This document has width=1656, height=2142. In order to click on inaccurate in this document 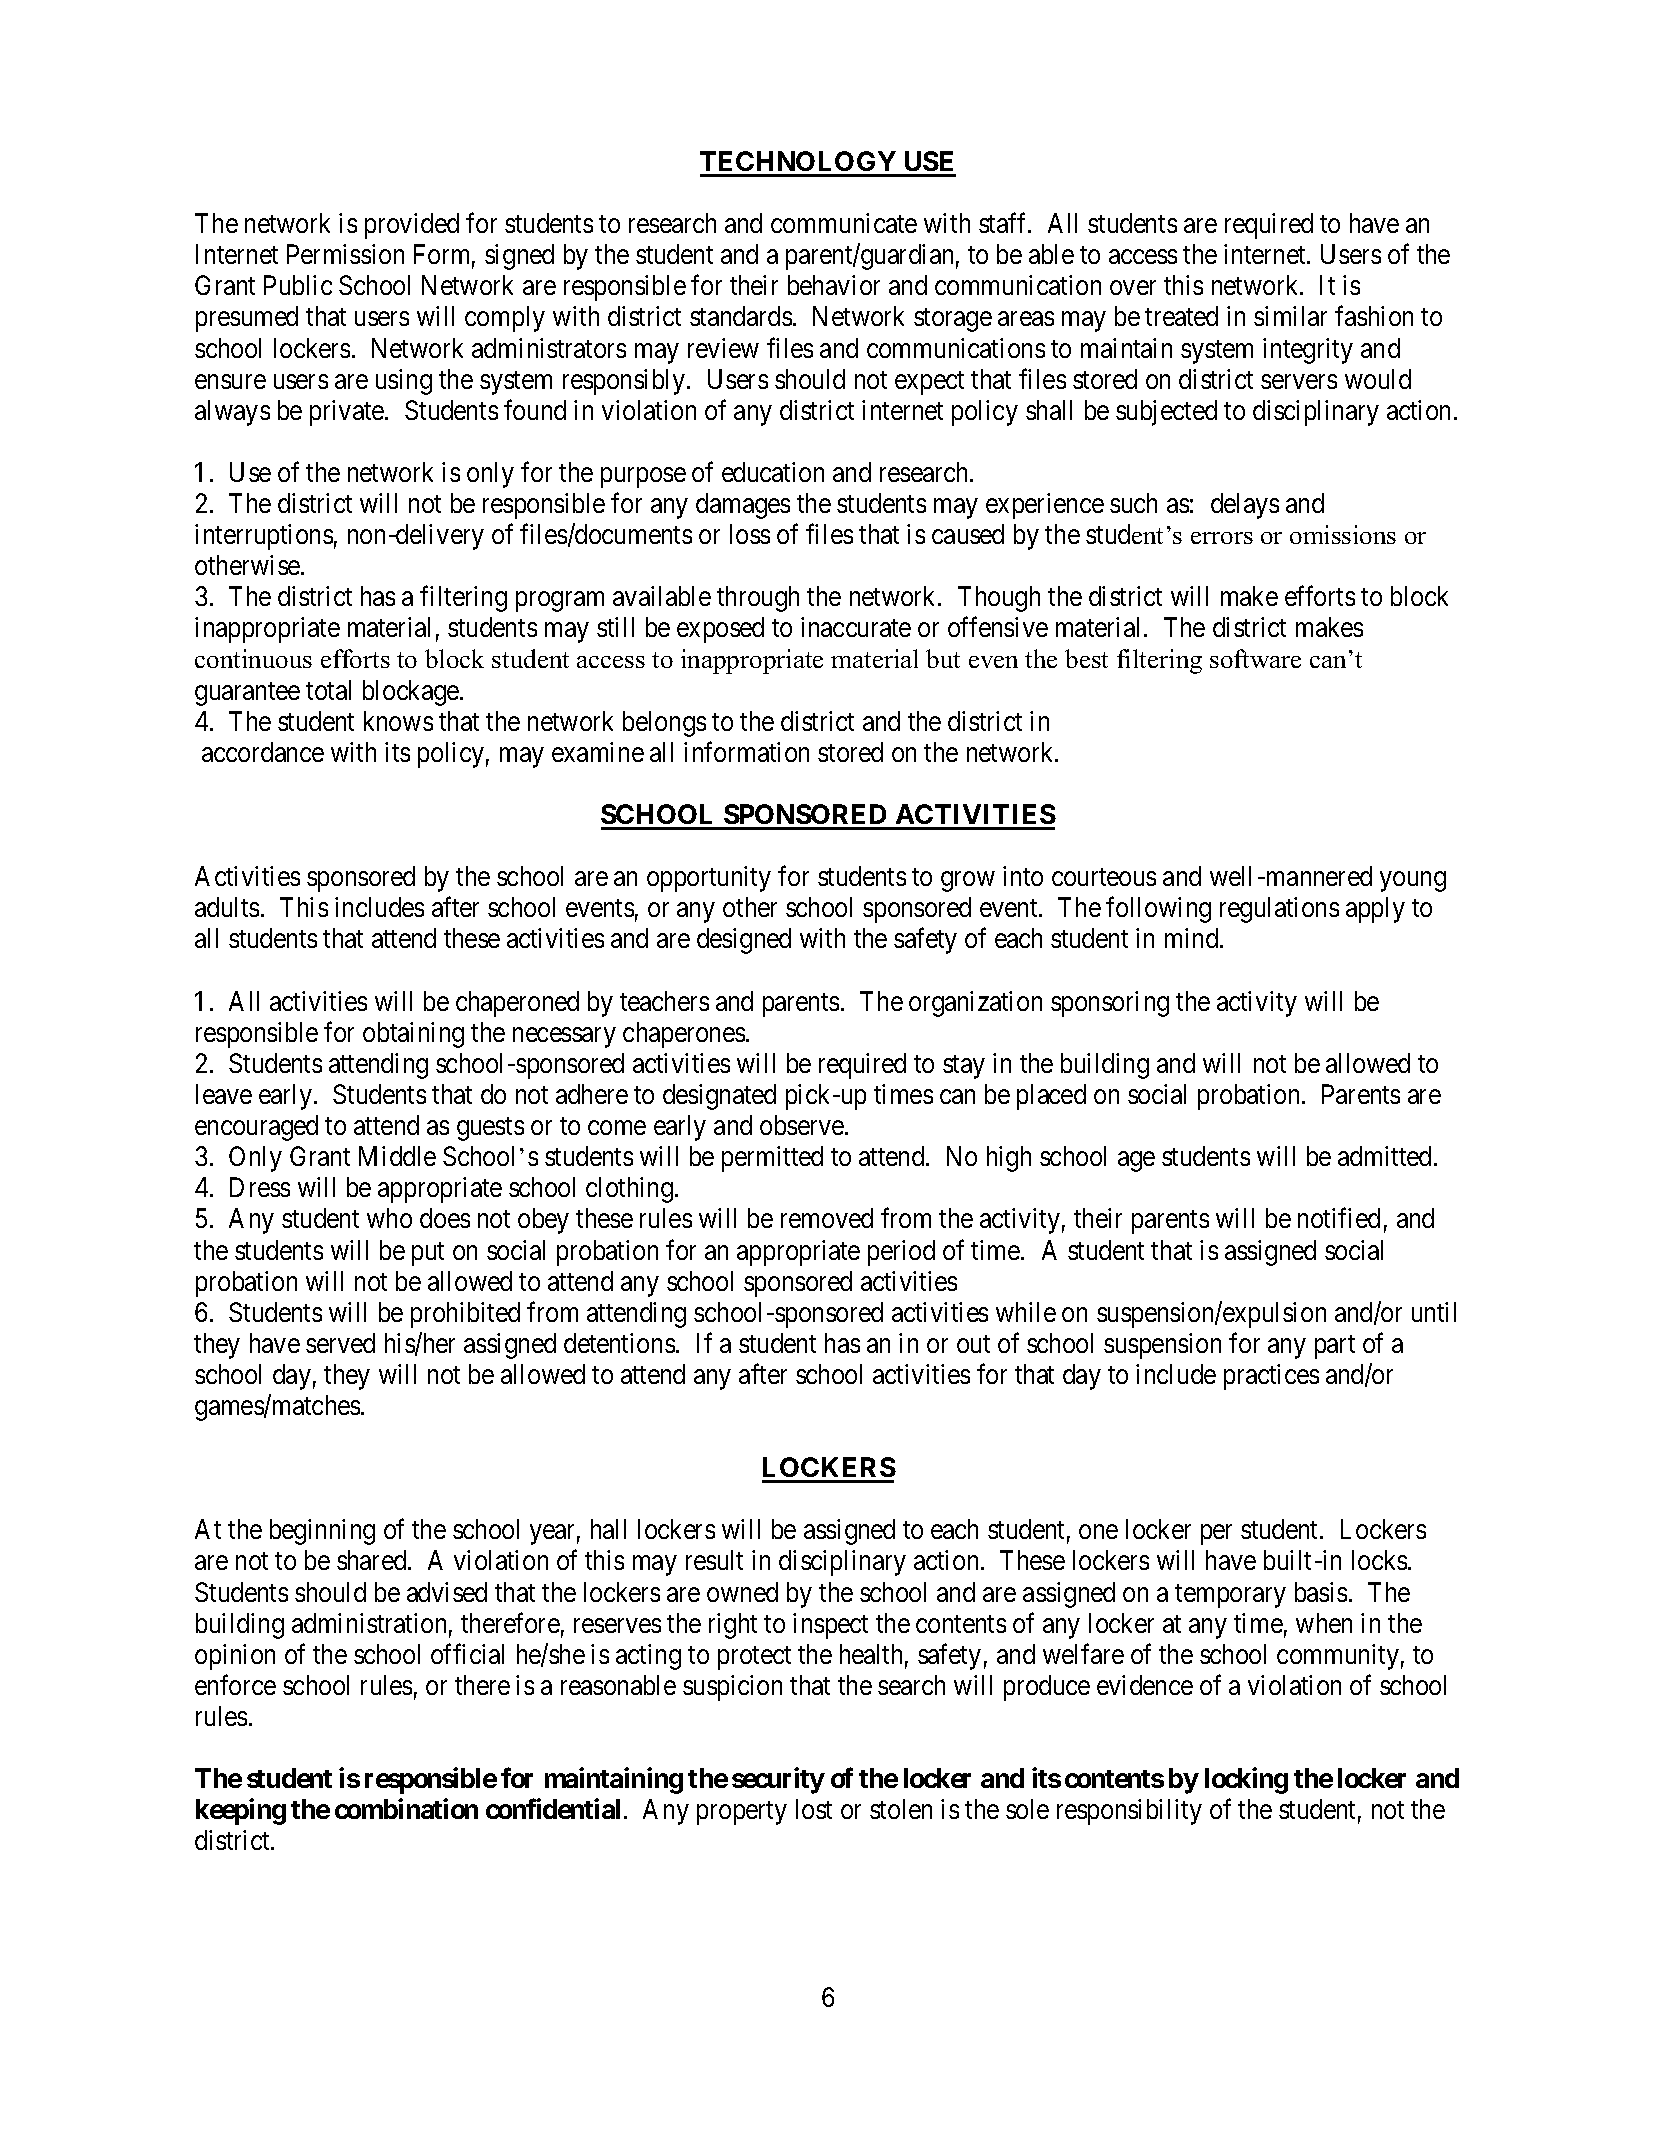, I will do `click(856, 627)`.
